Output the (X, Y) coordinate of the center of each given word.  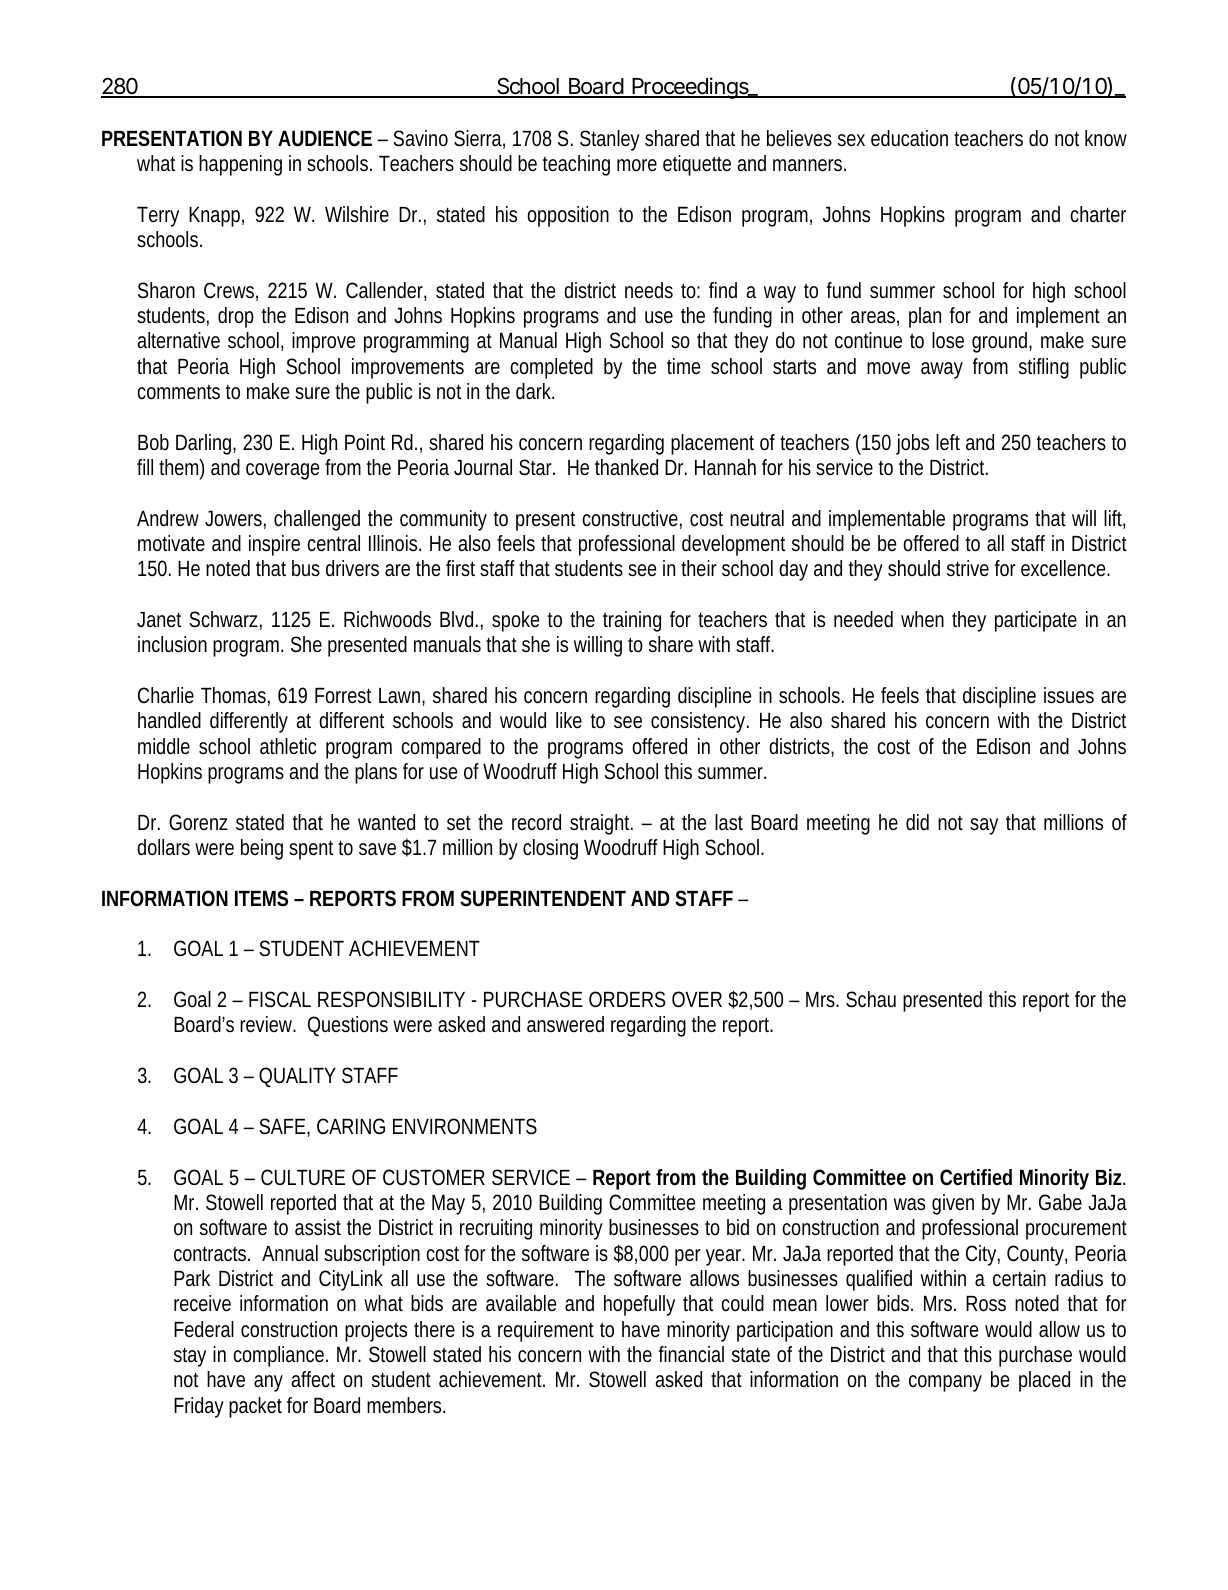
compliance (278, 1356)
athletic (288, 746)
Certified (976, 1177)
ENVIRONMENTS (465, 1126)
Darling (203, 444)
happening (240, 165)
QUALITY (297, 1076)
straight (601, 824)
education (909, 138)
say (984, 826)
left (948, 442)
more (637, 165)
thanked (626, 467)
